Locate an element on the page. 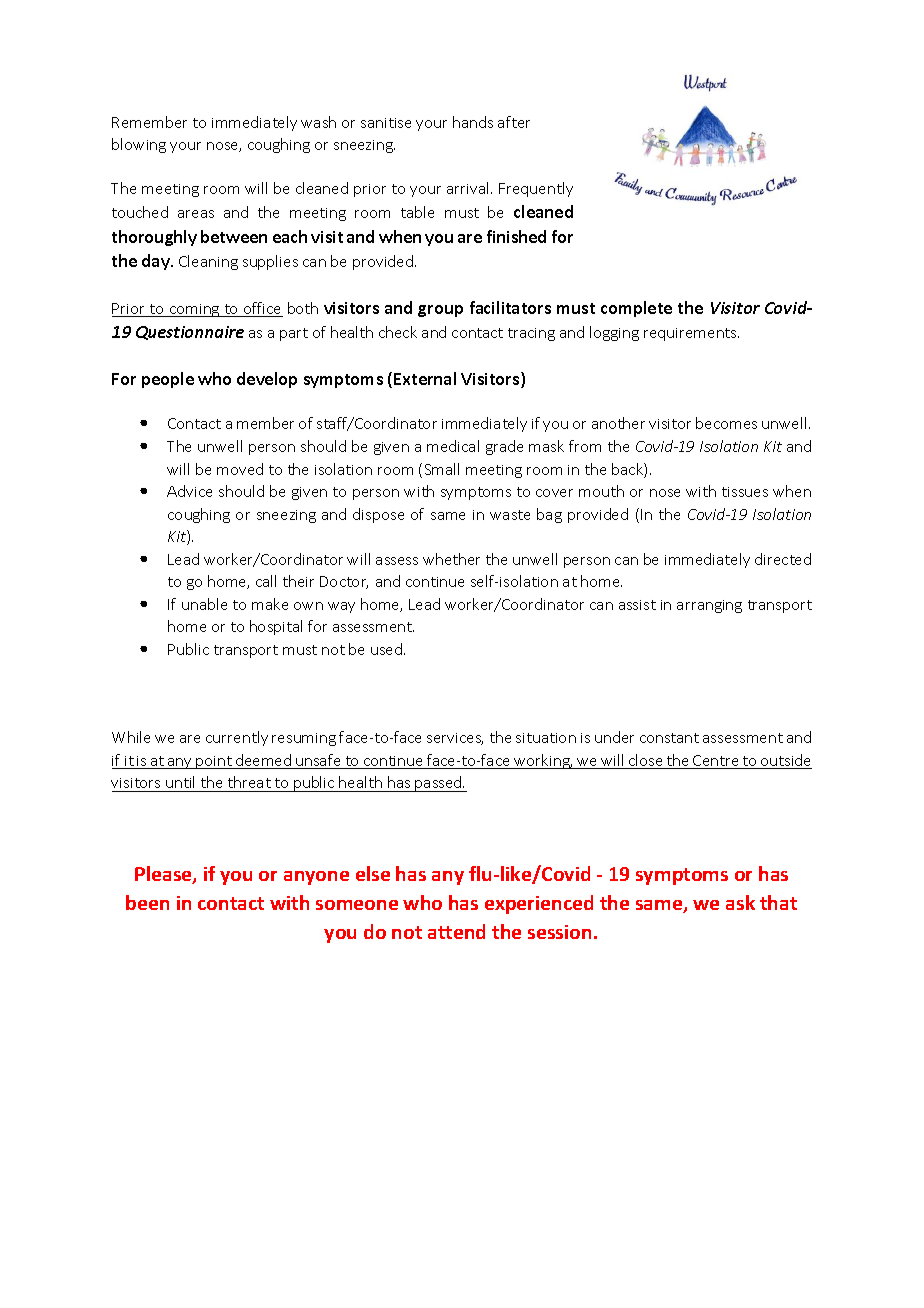  hospital is located at coordinates (276, 627).
